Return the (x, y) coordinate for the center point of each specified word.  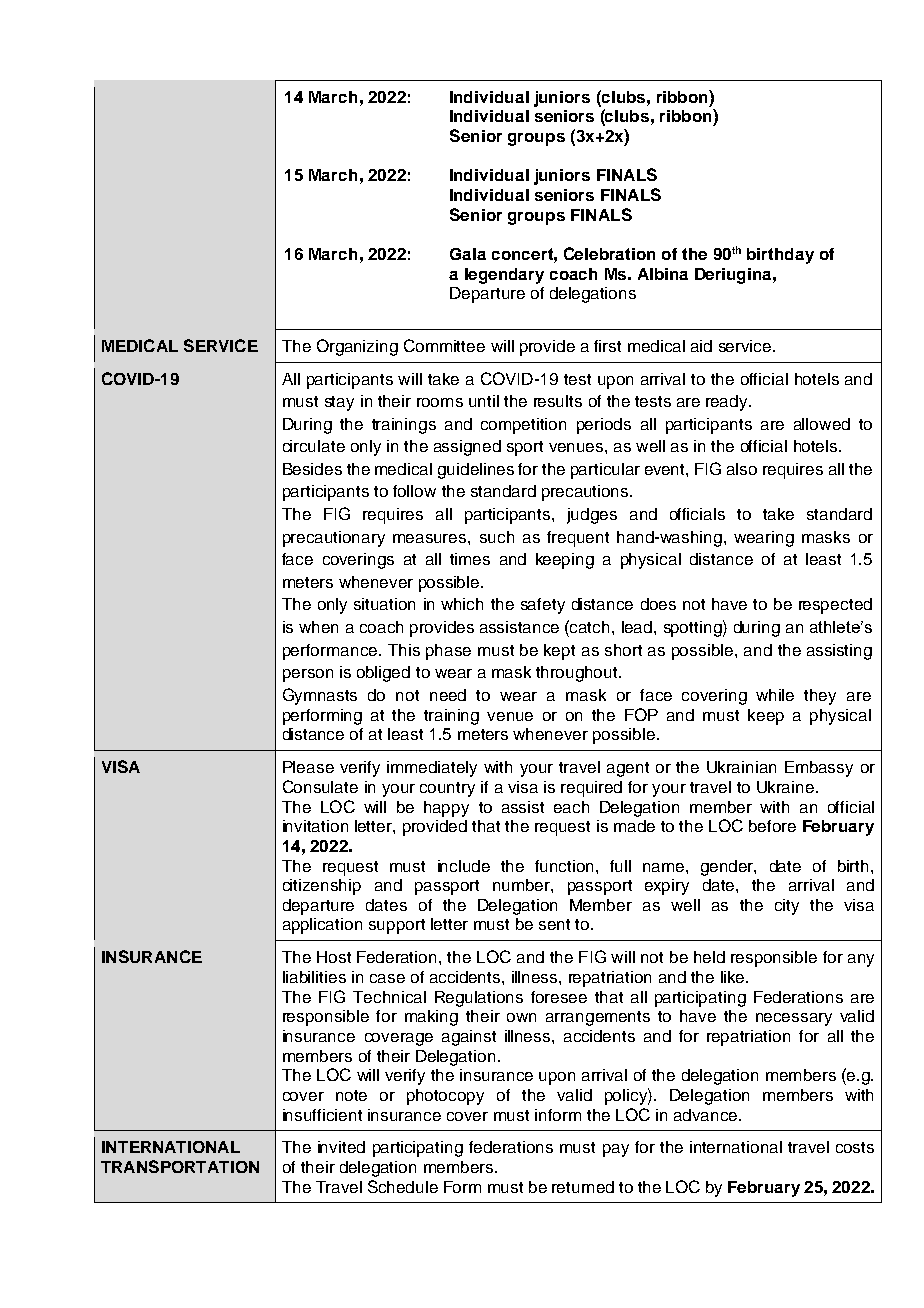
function (564, 866)
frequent (578, 539)
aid (701, 346)
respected (835, 606)
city (787, 907)
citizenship (322, 887)
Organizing (357, 347)
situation (384, 604)
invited (341, 1147)
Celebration (609, 253)
